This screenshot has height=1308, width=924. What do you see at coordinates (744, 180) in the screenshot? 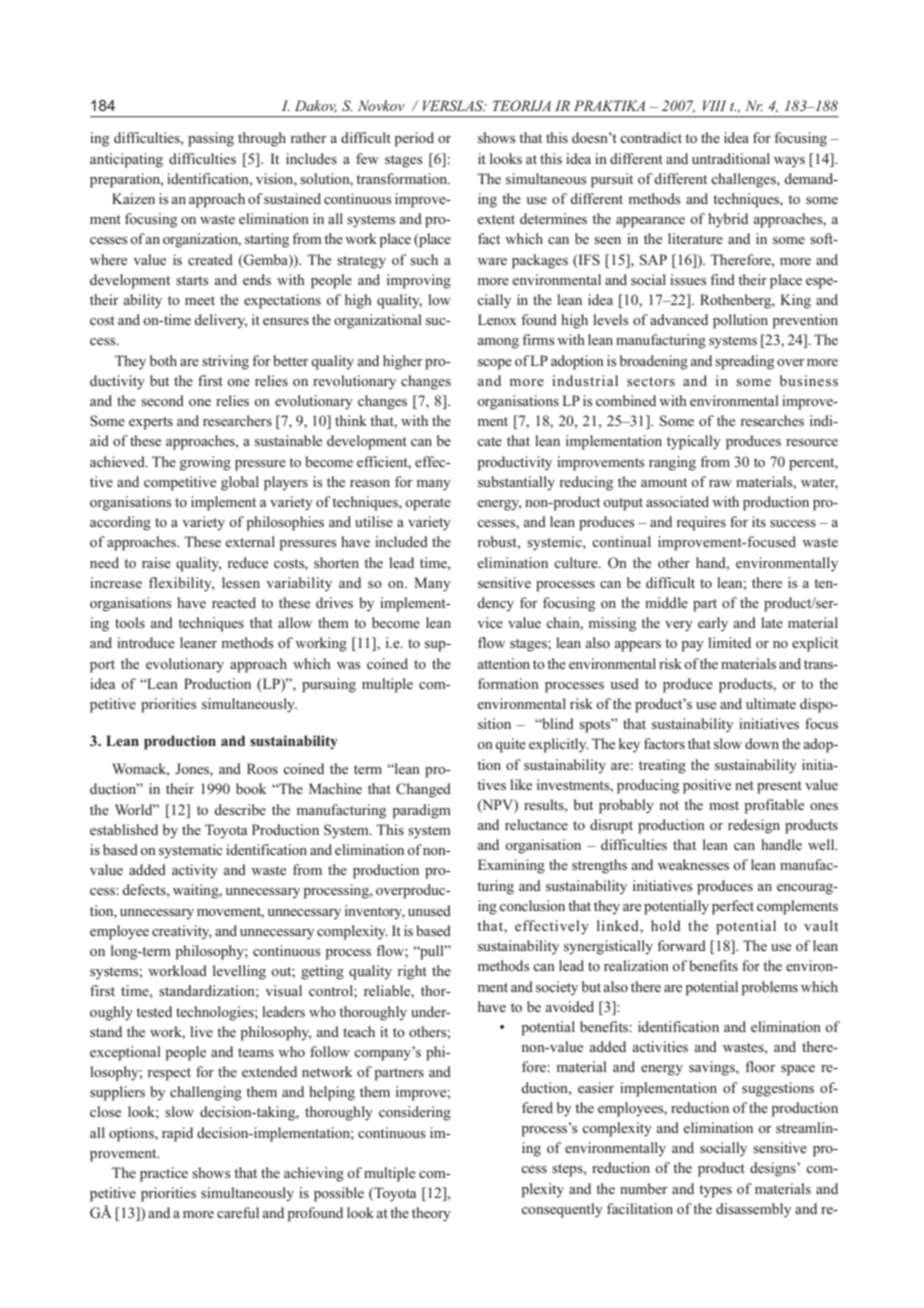
I see `challenges` at bounding box center [744, 180].
